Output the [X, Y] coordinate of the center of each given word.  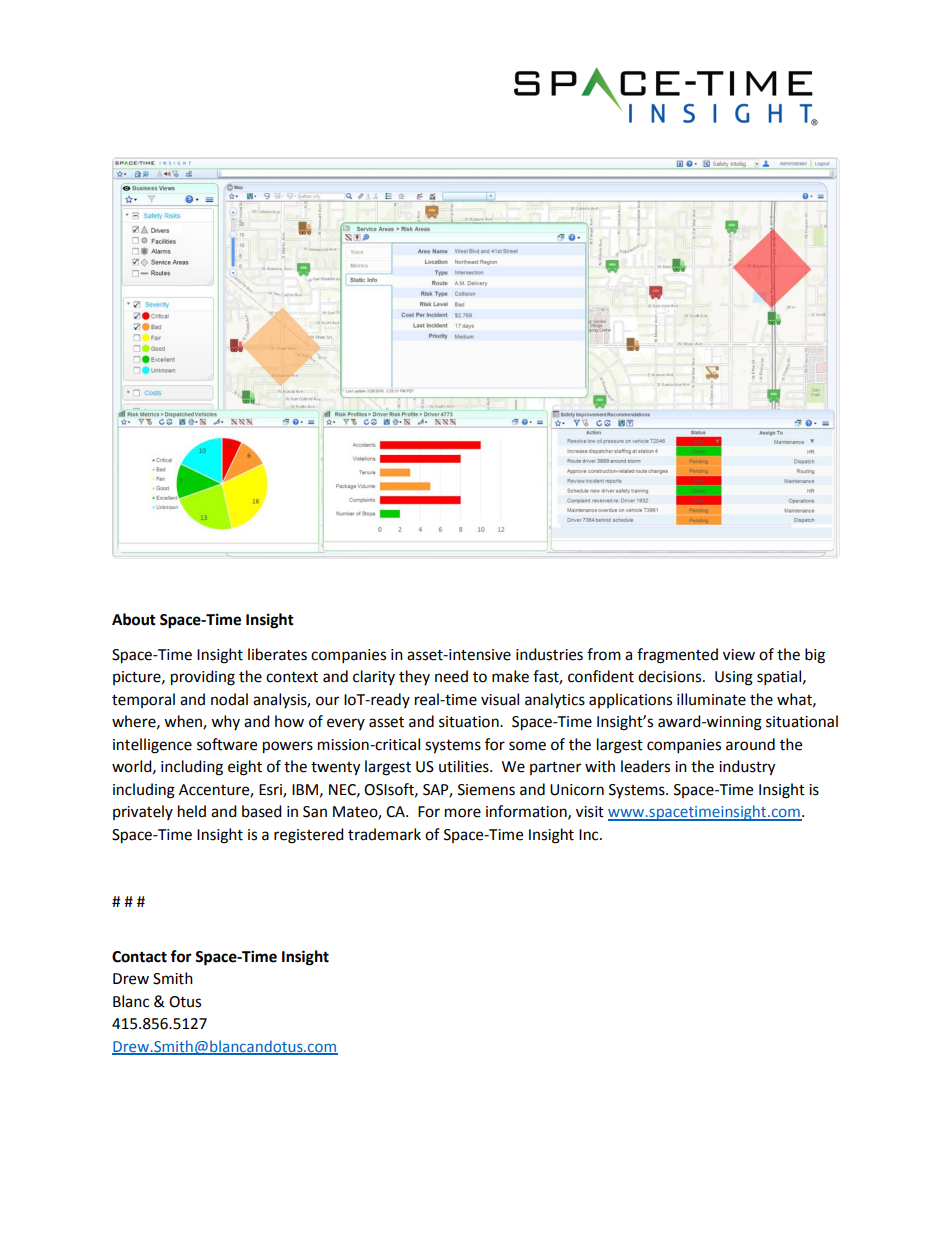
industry [747, 768]
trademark [384, 834]
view [739, 655]
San [315, 812]
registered [309, 836]
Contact [139, 957]
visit [590, 812]
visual [500, 699]
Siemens [486, 790]
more [463, 813]
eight [245, 768]
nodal [229, 699]
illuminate [711, 699]
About [134, 619]
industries [549, 654]
